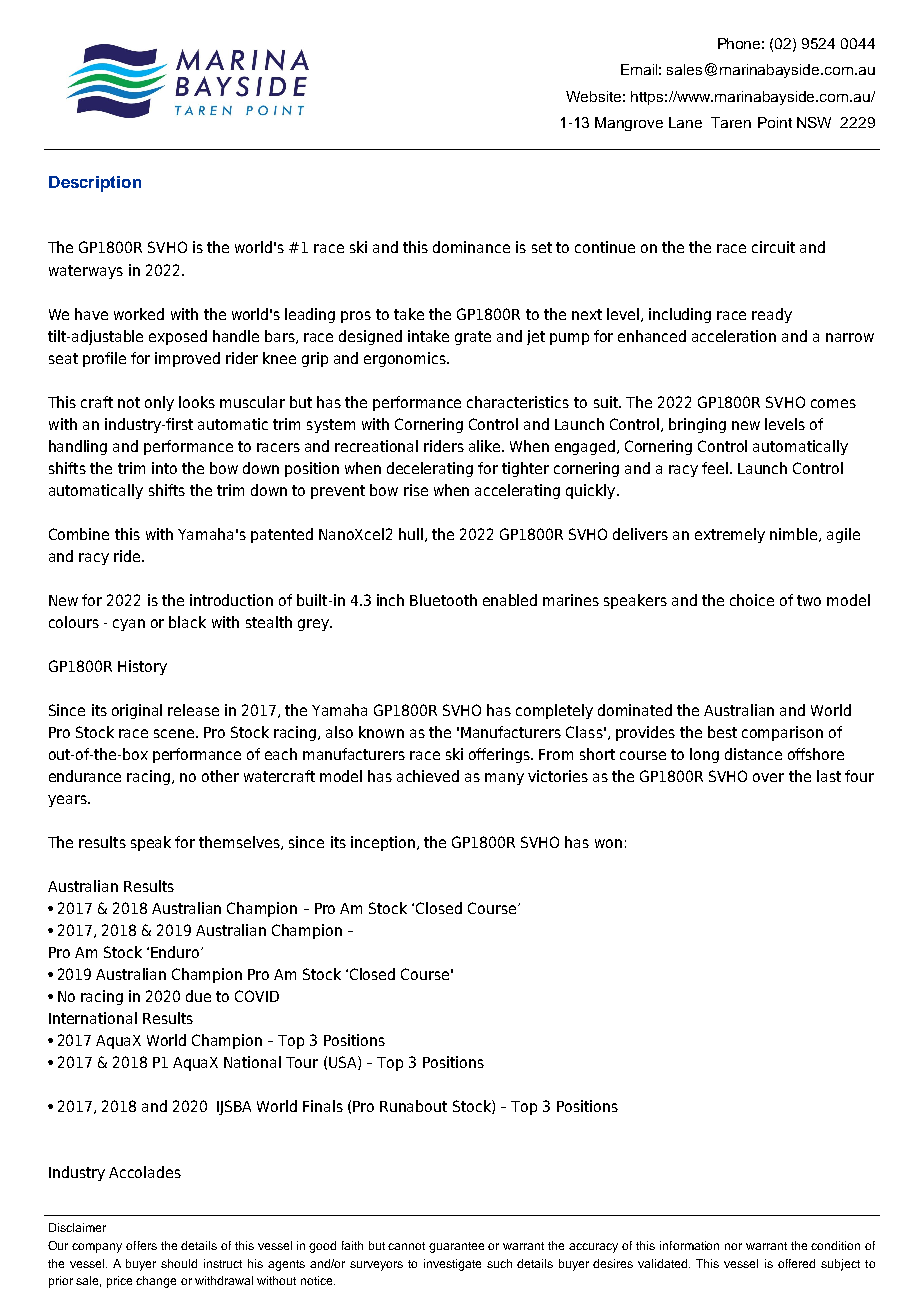  Describe the element at coordinates (471, 247) in the screenshot. I see `dominance` at that location.
